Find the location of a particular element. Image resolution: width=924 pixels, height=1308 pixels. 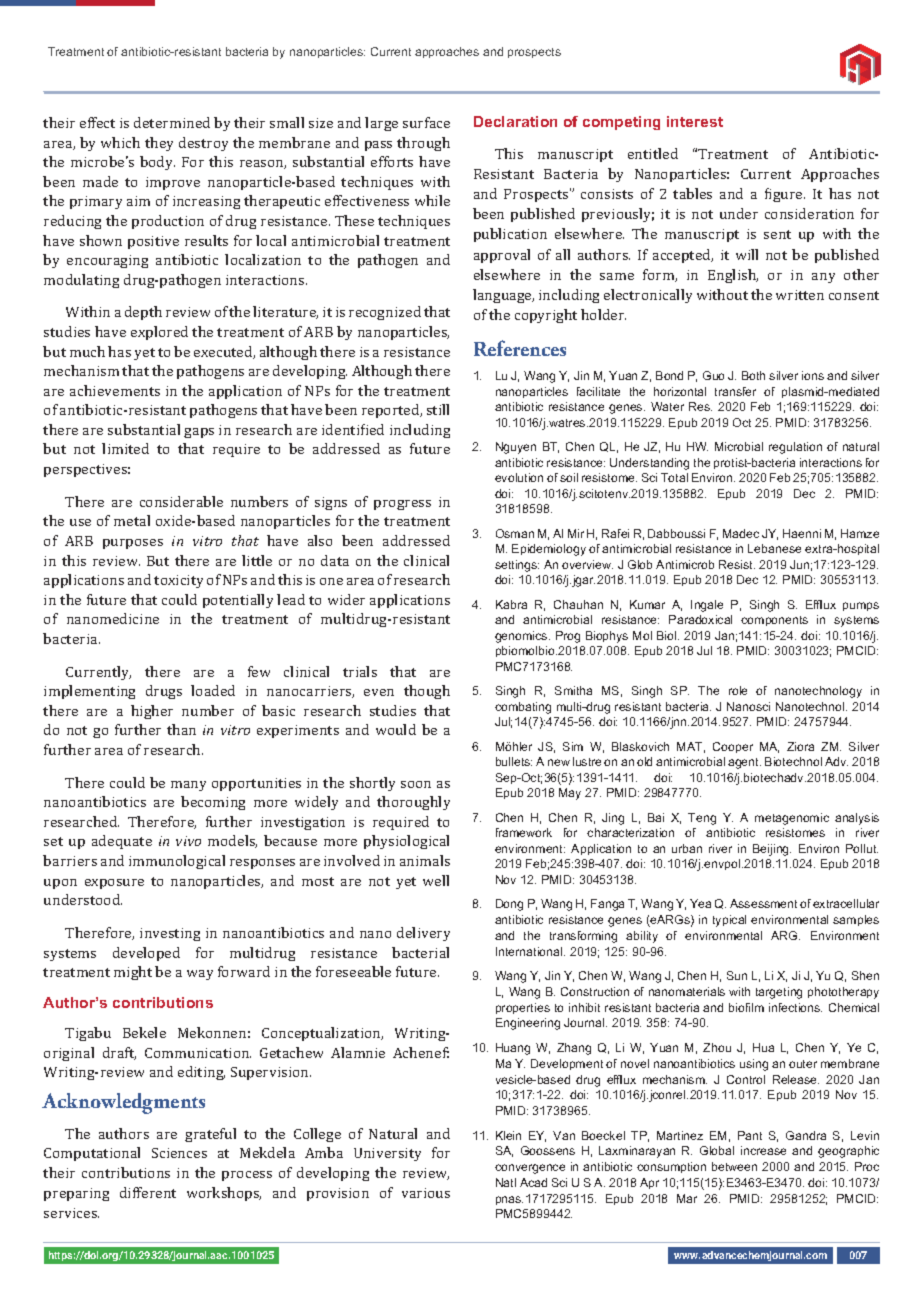

evolution is located at coordinates (519, 477).
